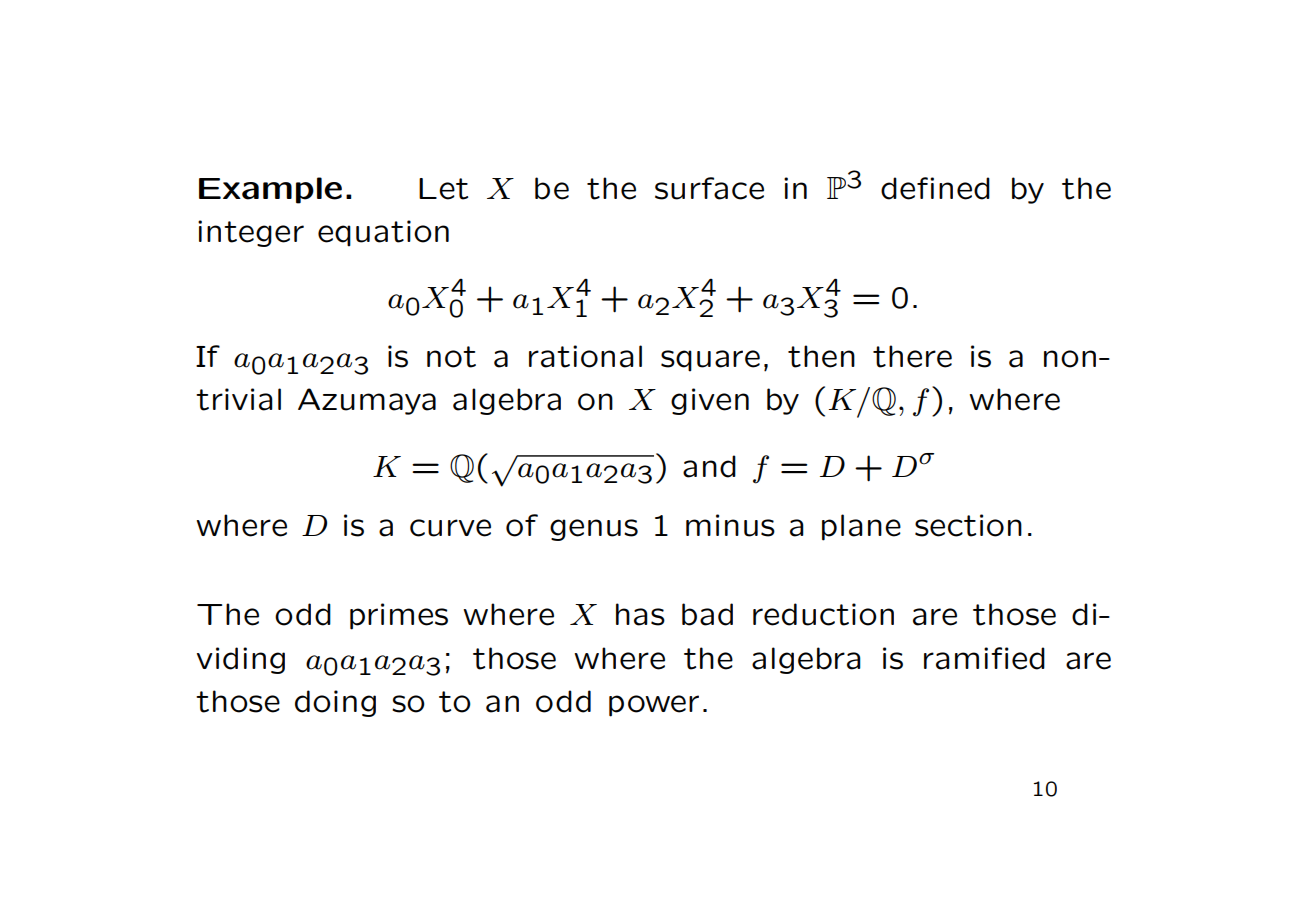 This screenshot has width=1308, height=924. What do you see at coordinates (823, 614) in the screenshot?
I see `reduction` at bounding box center [823, 614].
